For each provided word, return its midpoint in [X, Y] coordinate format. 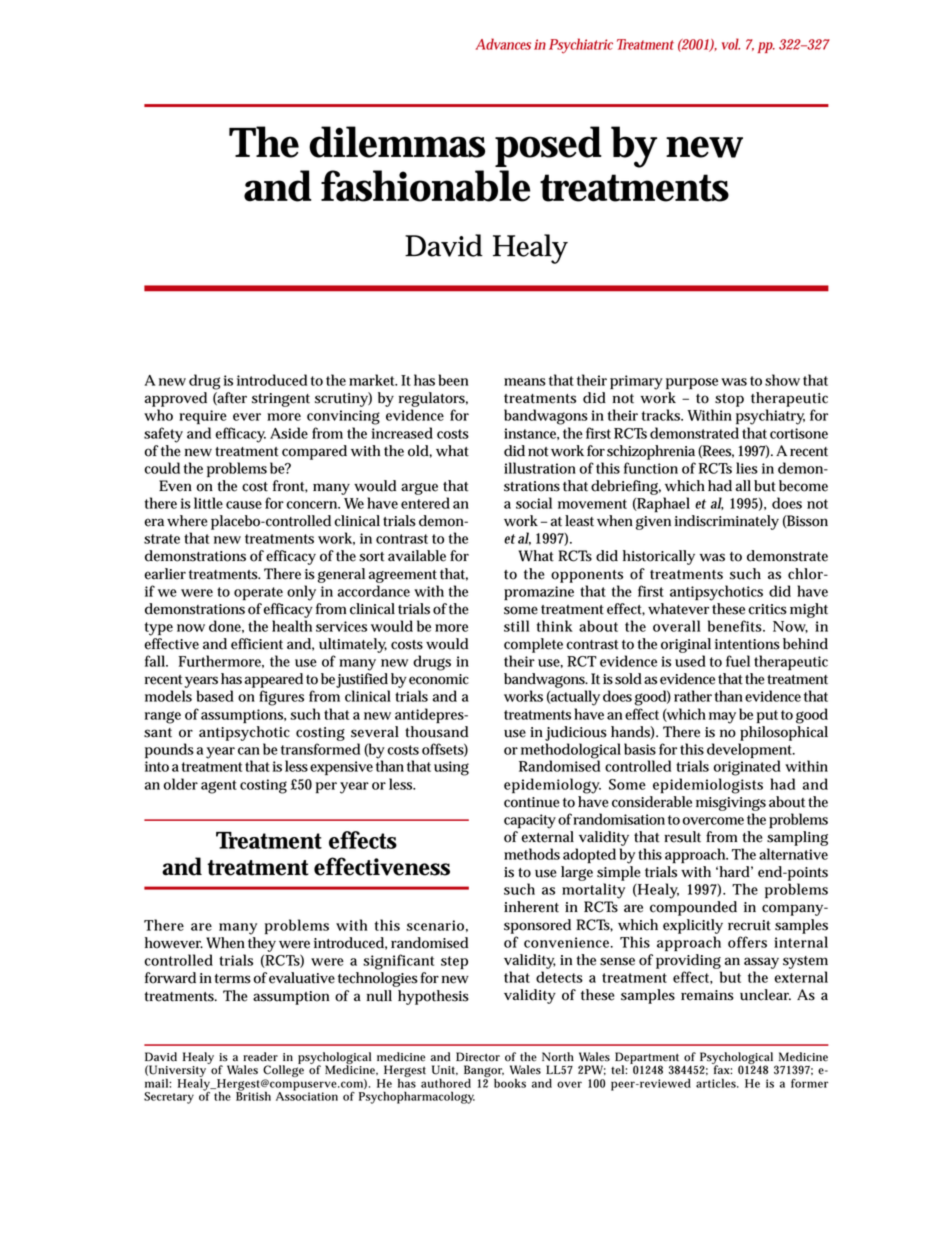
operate [258, 594]
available [417, 556]
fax [722, 1068]
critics [767, 609]
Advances [503, 44]
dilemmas [397, 142]
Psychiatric [581, 46]
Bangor [484, 1072]
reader [260, 1057]
